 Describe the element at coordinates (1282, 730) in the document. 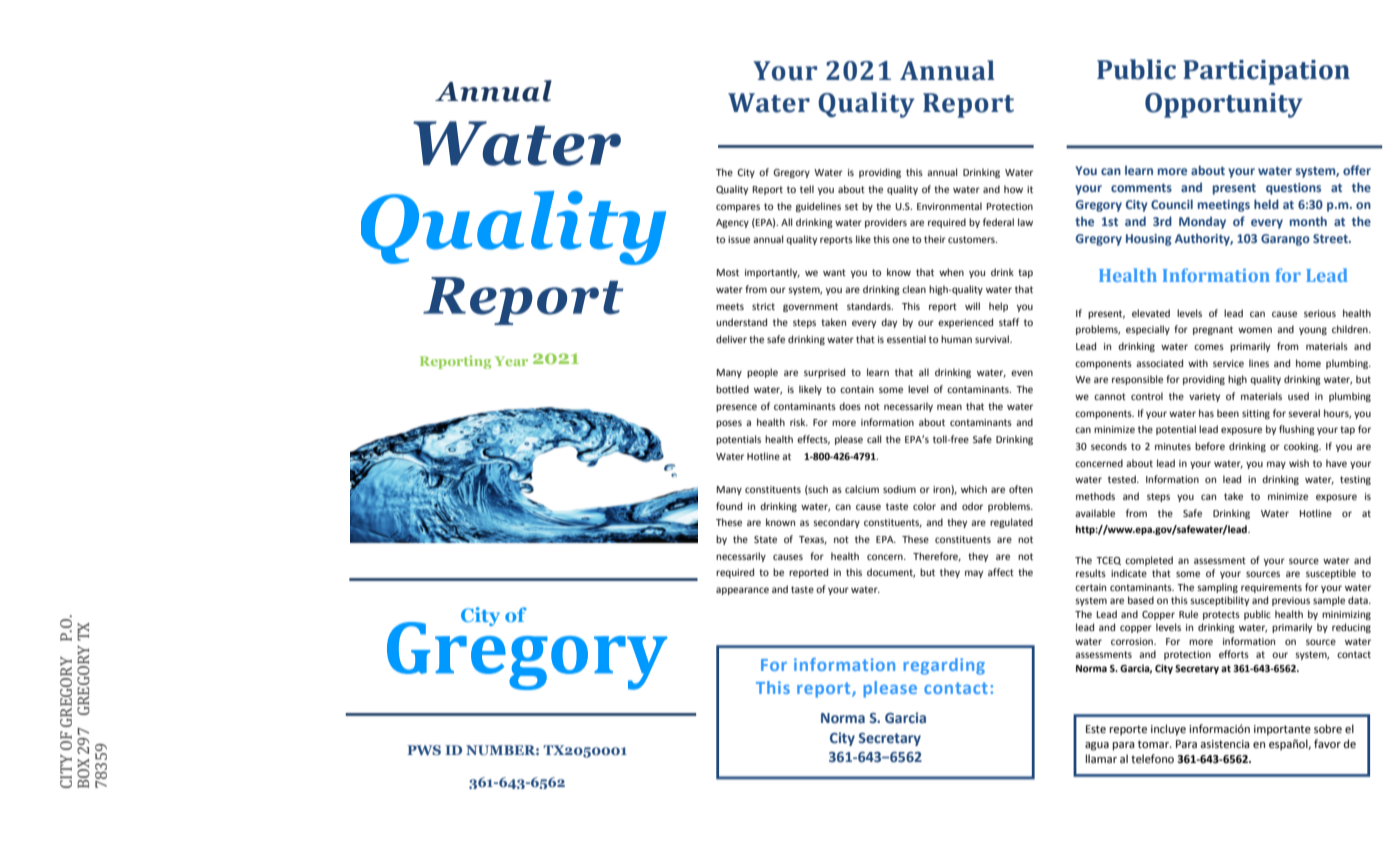

I see `importante` at that location.
